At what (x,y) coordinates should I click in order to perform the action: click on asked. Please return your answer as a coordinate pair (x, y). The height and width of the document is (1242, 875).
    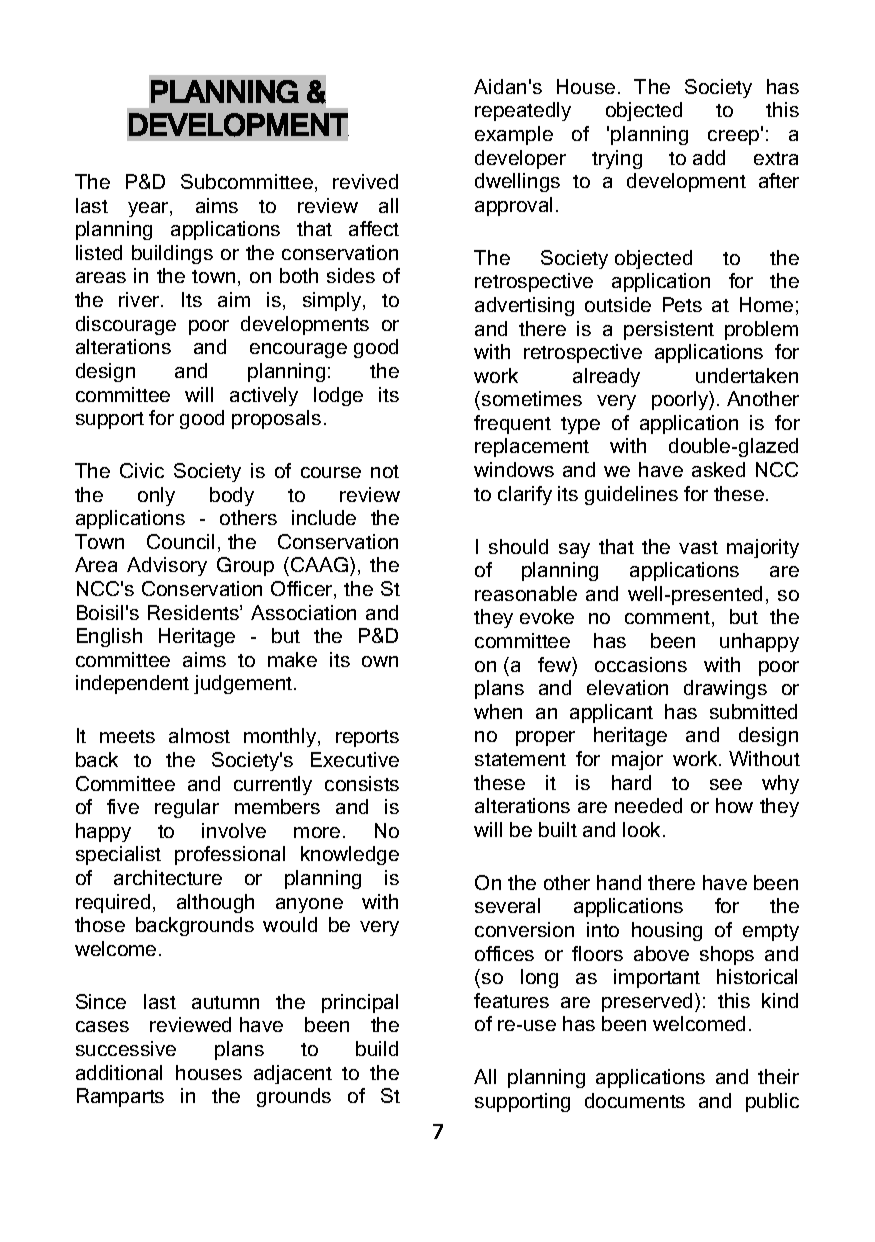
    Looking at the image, I should click on (718, 469).
